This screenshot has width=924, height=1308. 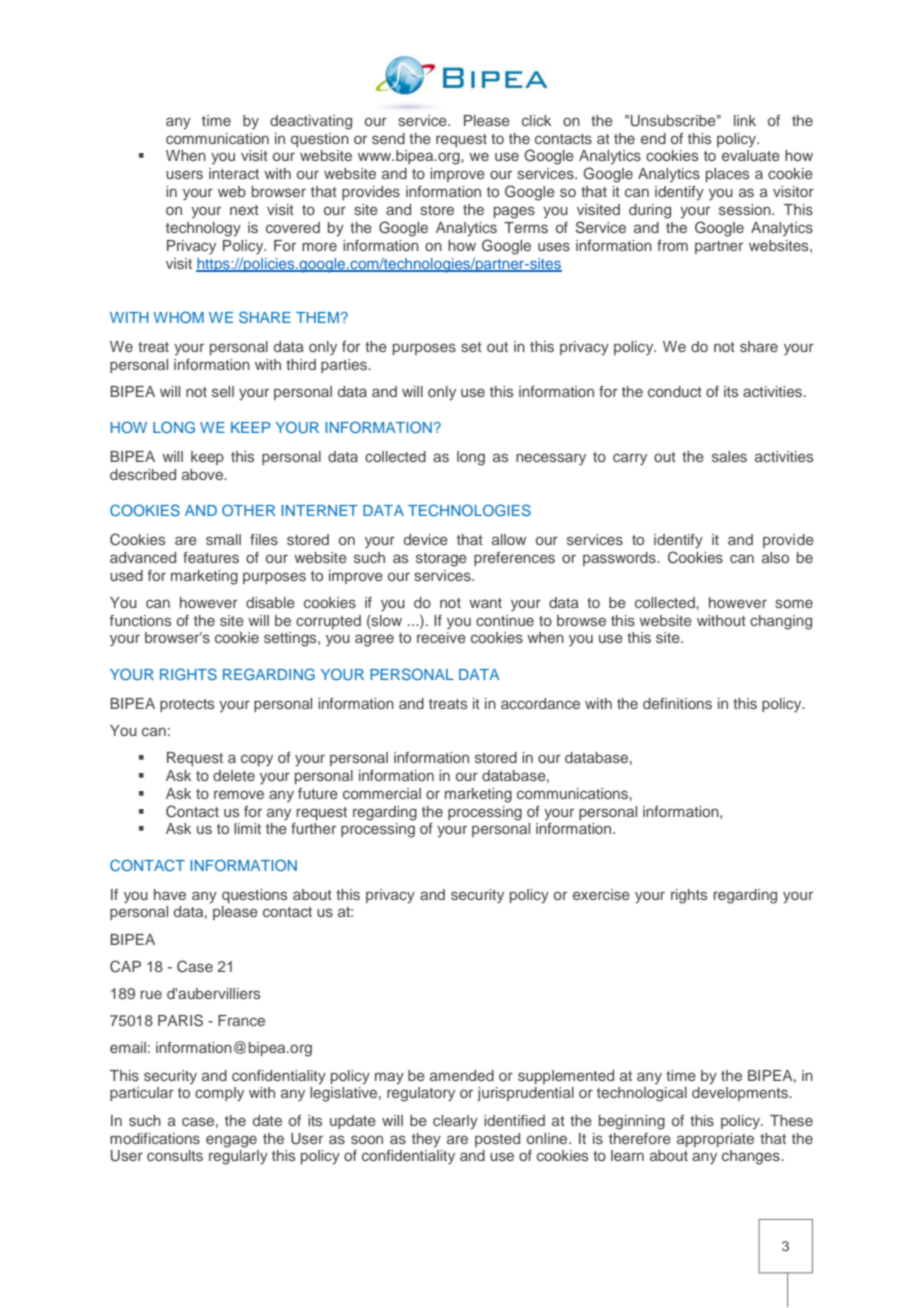 I want to click on receive, so click(x=441, y=637).
